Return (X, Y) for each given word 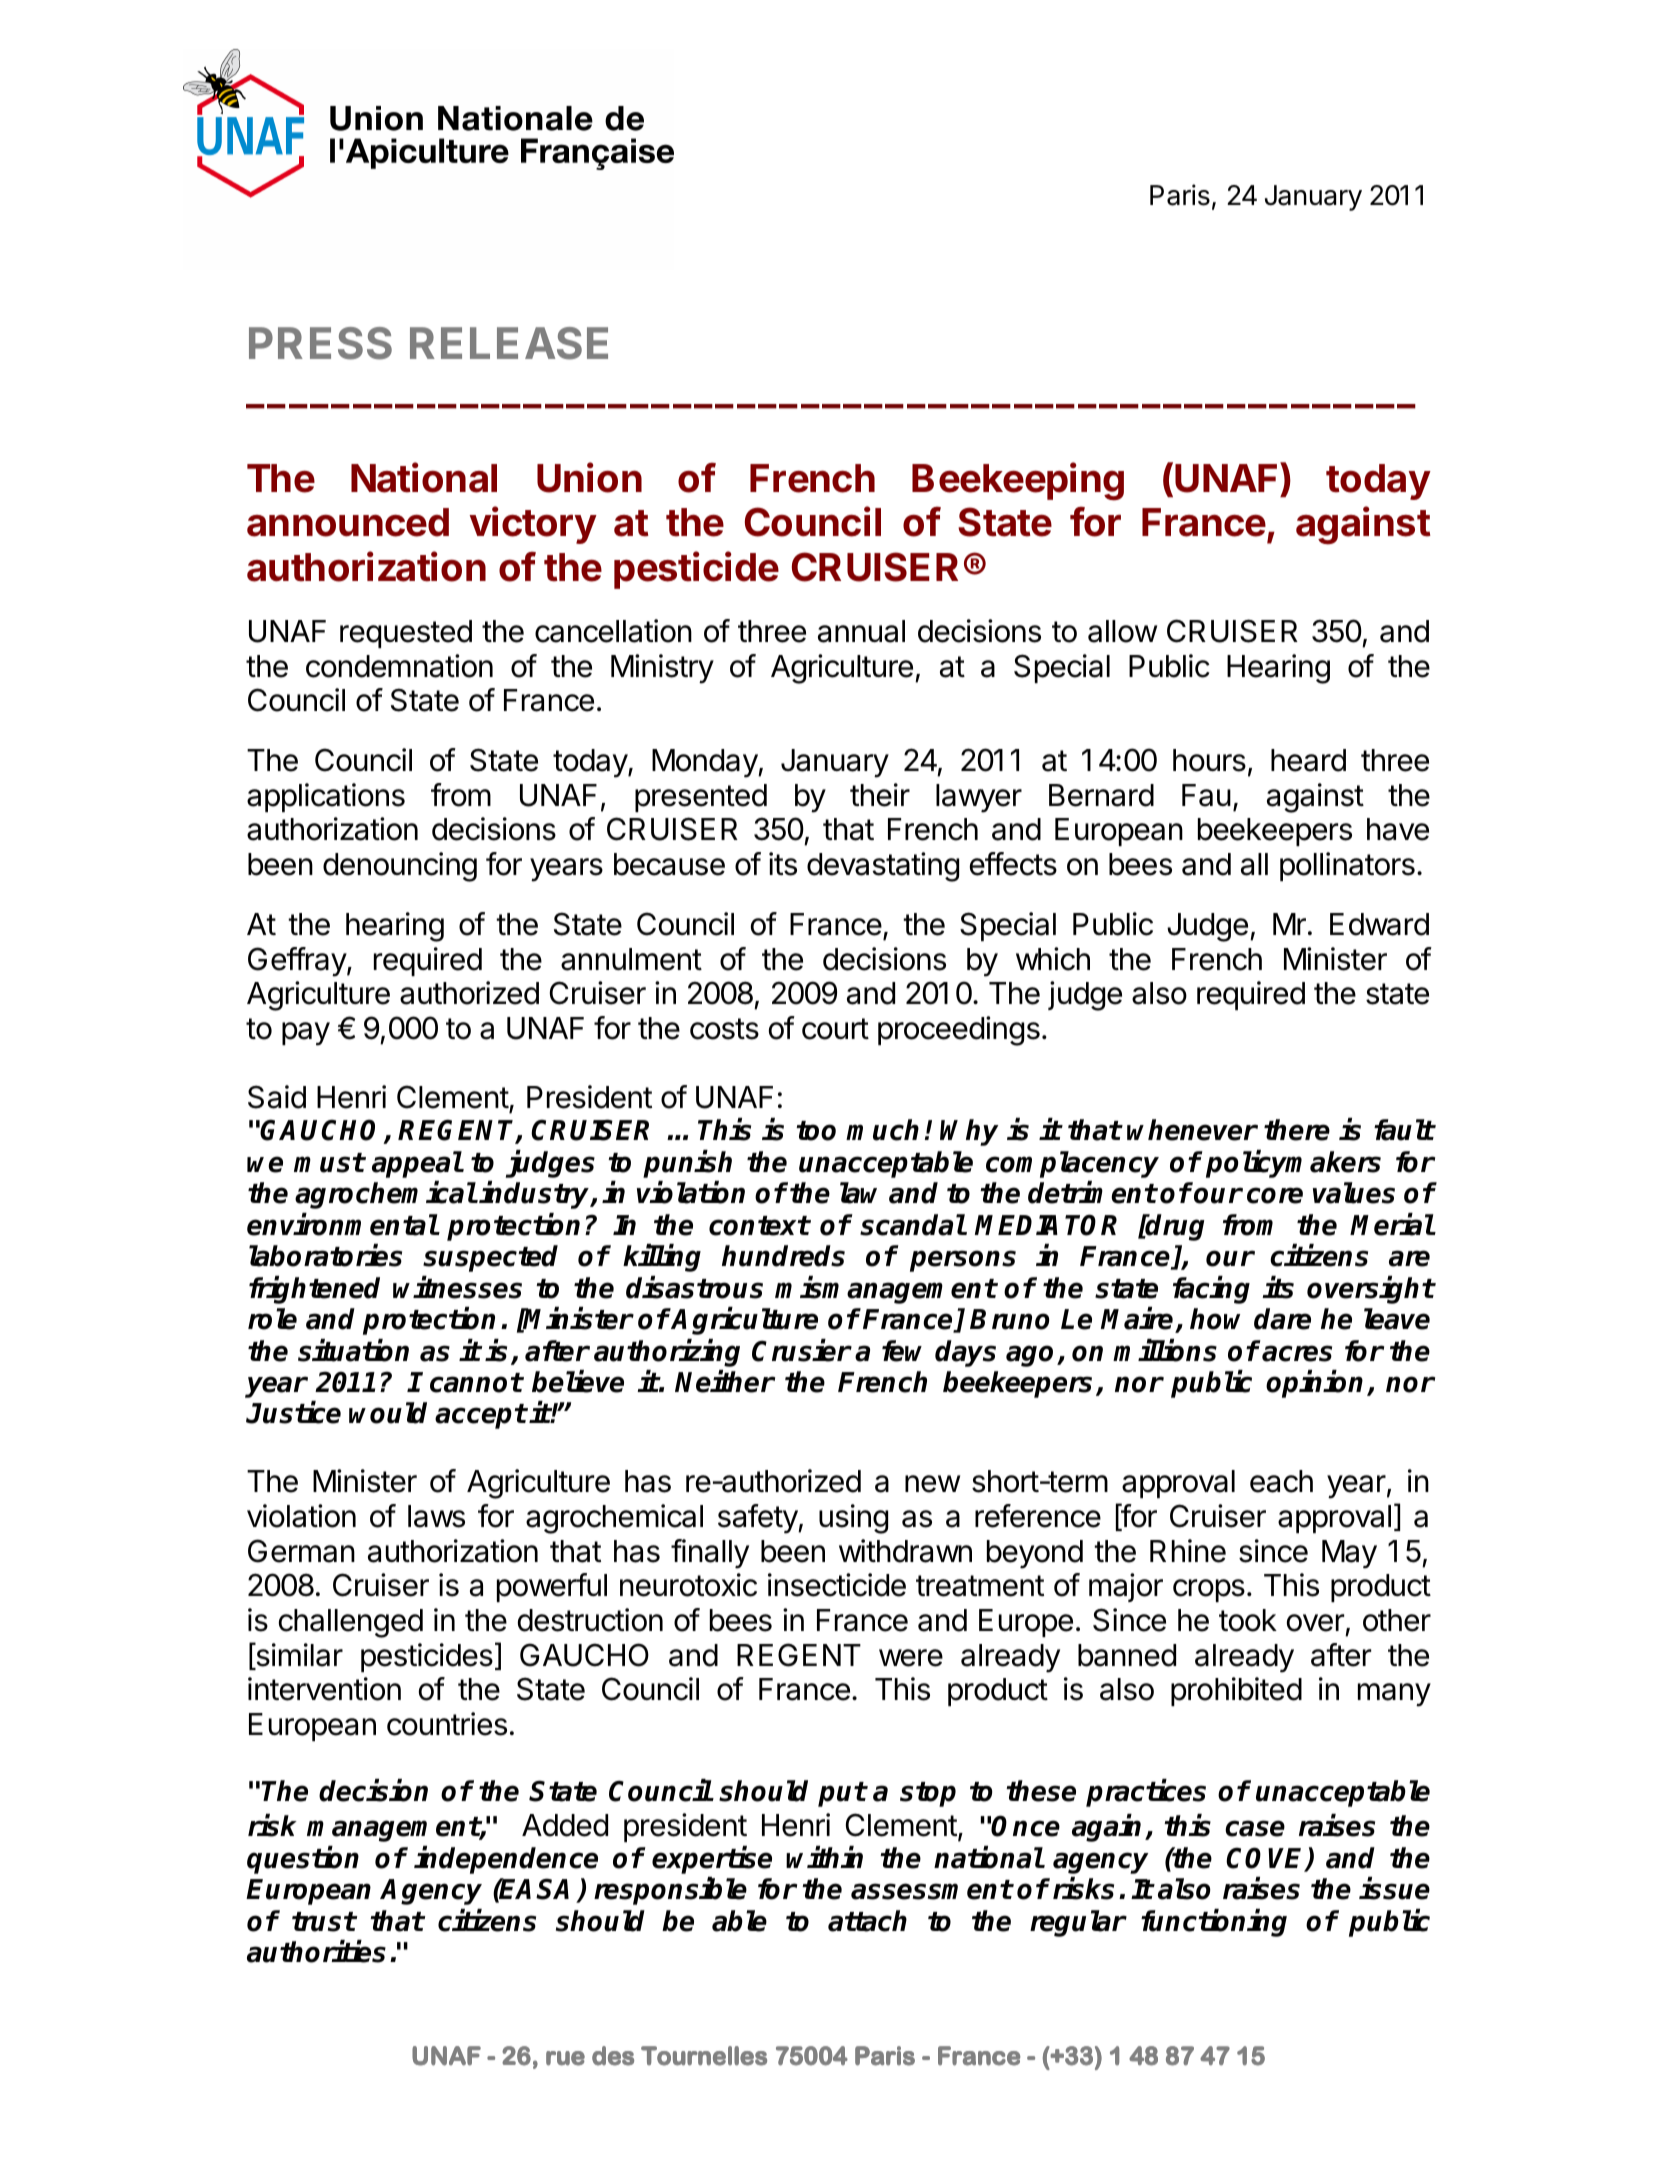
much (882, 1130)
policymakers (1293, 1164)
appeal (417, 1164)
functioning (1214, 1923)
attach (867, 1921)
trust (324, 1922)
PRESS (320, 343)
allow (1122, 631)
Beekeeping (1018, 481)
